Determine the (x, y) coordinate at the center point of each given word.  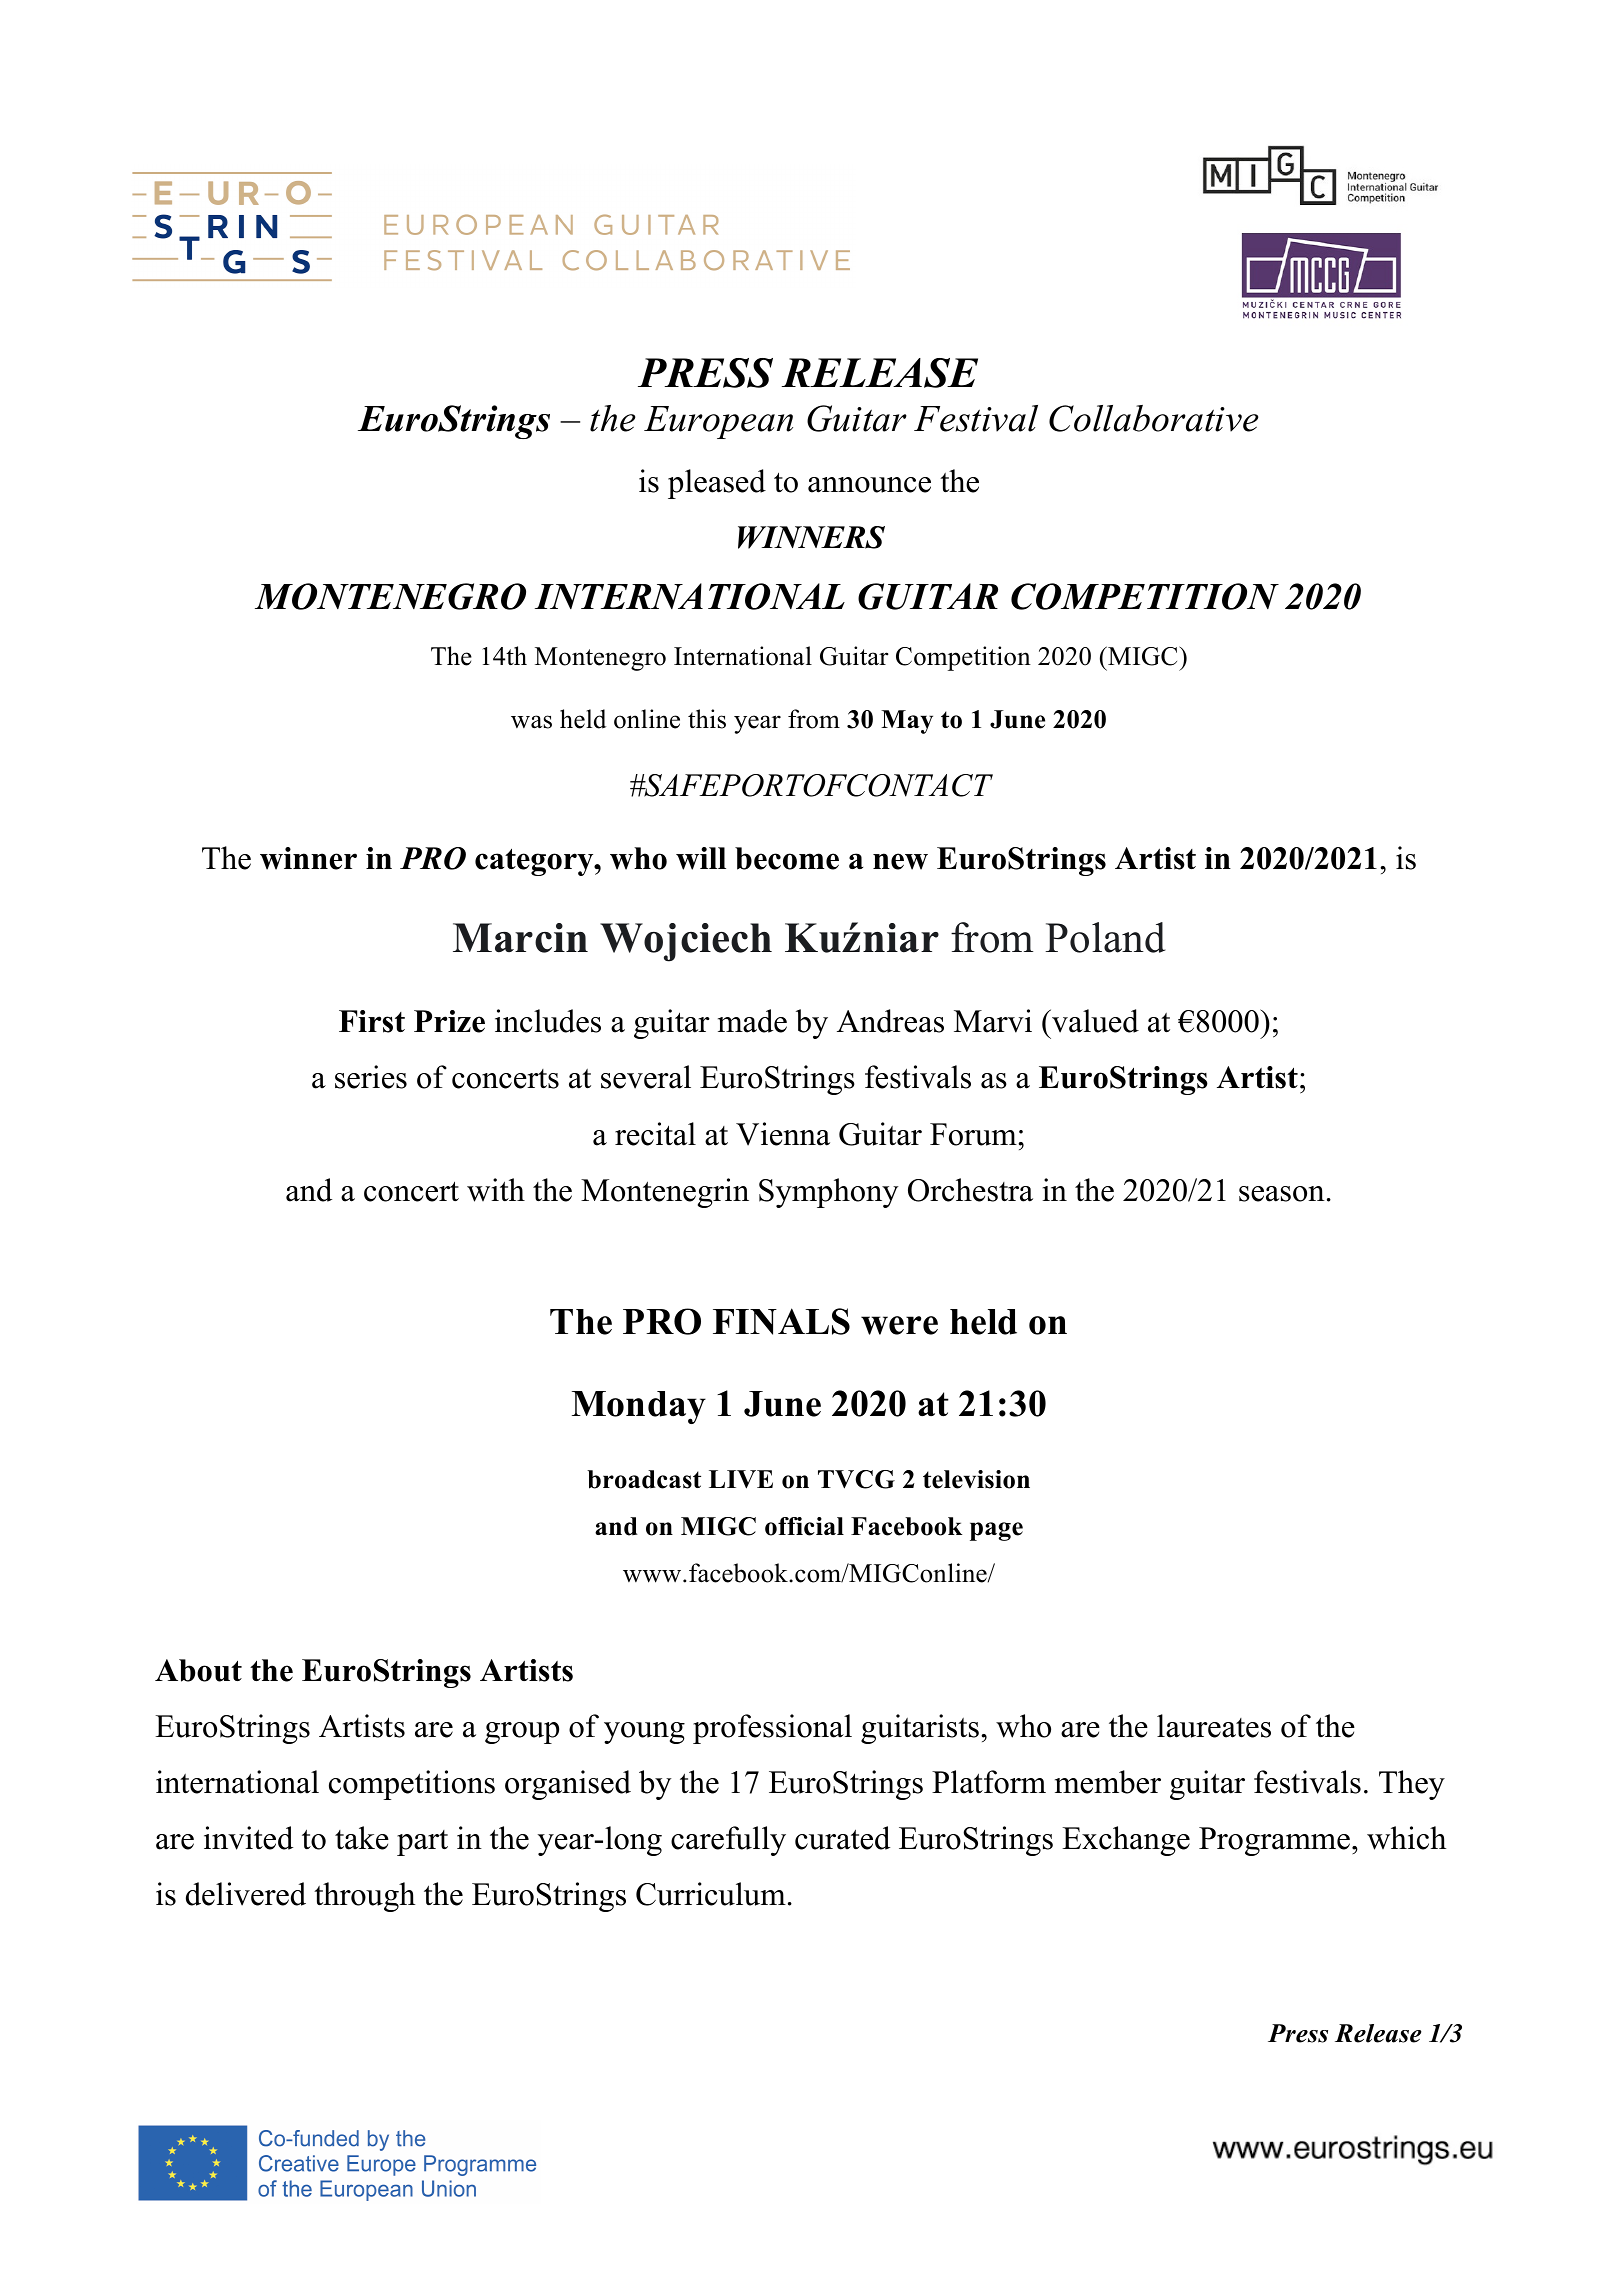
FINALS (781, 1321)
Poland (1105, 937)
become (787, 858)
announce (869, 485)
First (372, 1021)
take (362, 1838)
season (1282, 1194)
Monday (639, 1407)
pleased (717, 484)
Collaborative (1153, 418)
